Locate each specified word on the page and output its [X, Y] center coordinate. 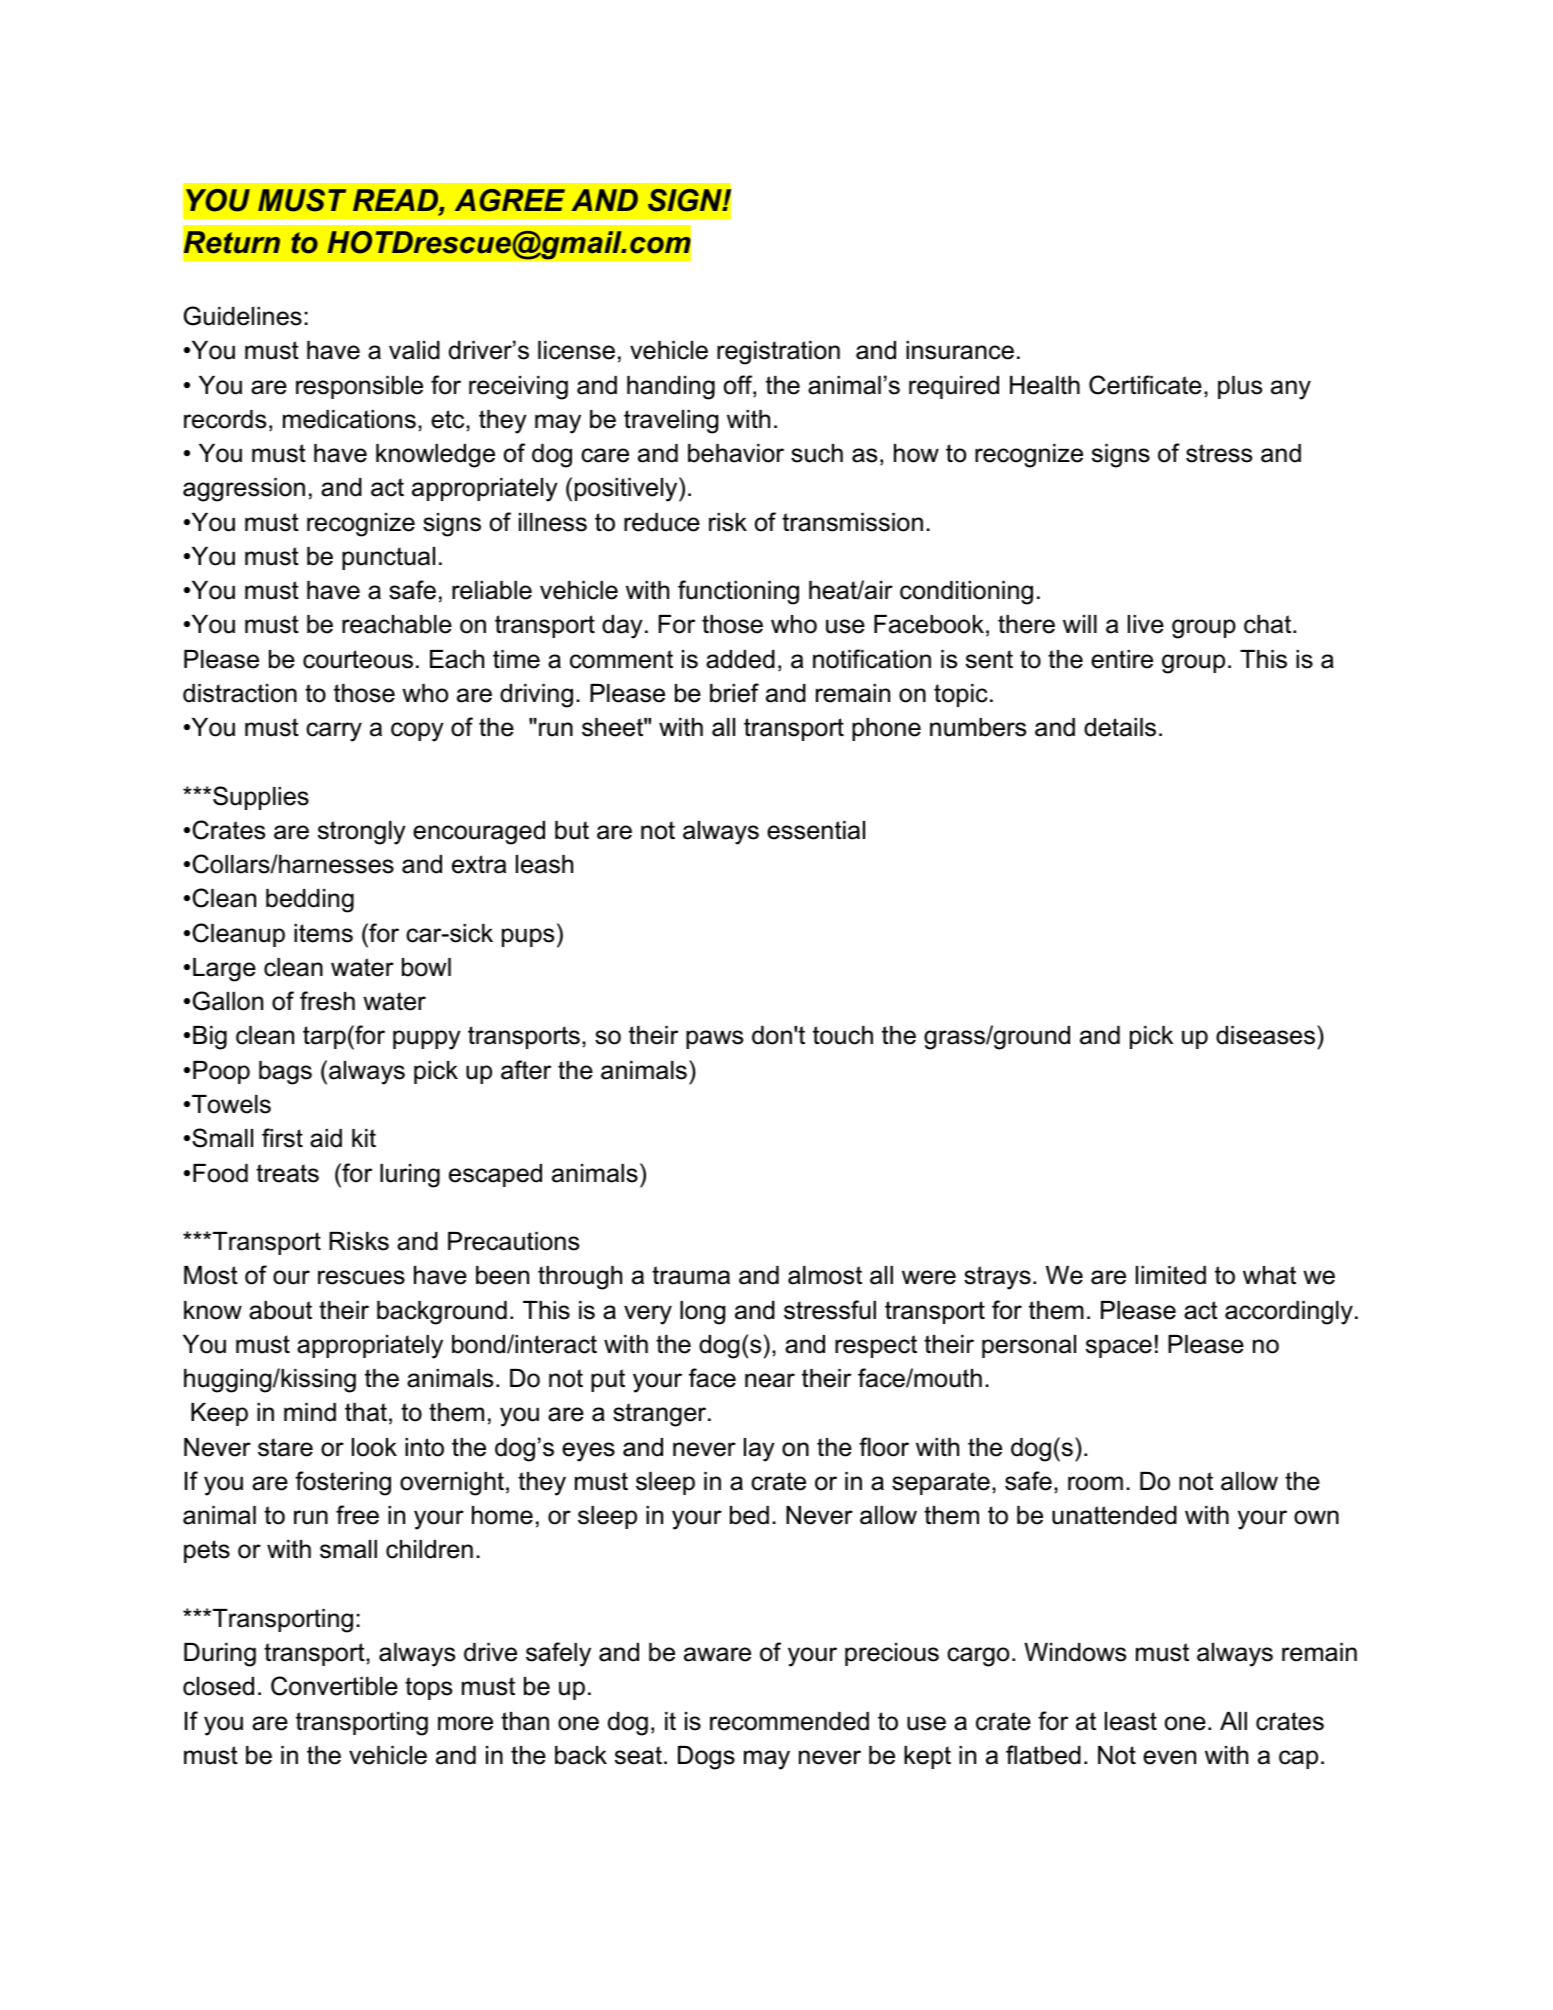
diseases [1265, 1035]
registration [778, 353]
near [770, 1380]
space [1119, 1348]
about [280, 1310]
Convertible [334, 1686]
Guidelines [243, 316]
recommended [789, 1721]
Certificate [1145, 385]
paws [714, 1039]
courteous [358, 659]
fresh [327, 1001]
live [1146, 624]
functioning [738, 592]
